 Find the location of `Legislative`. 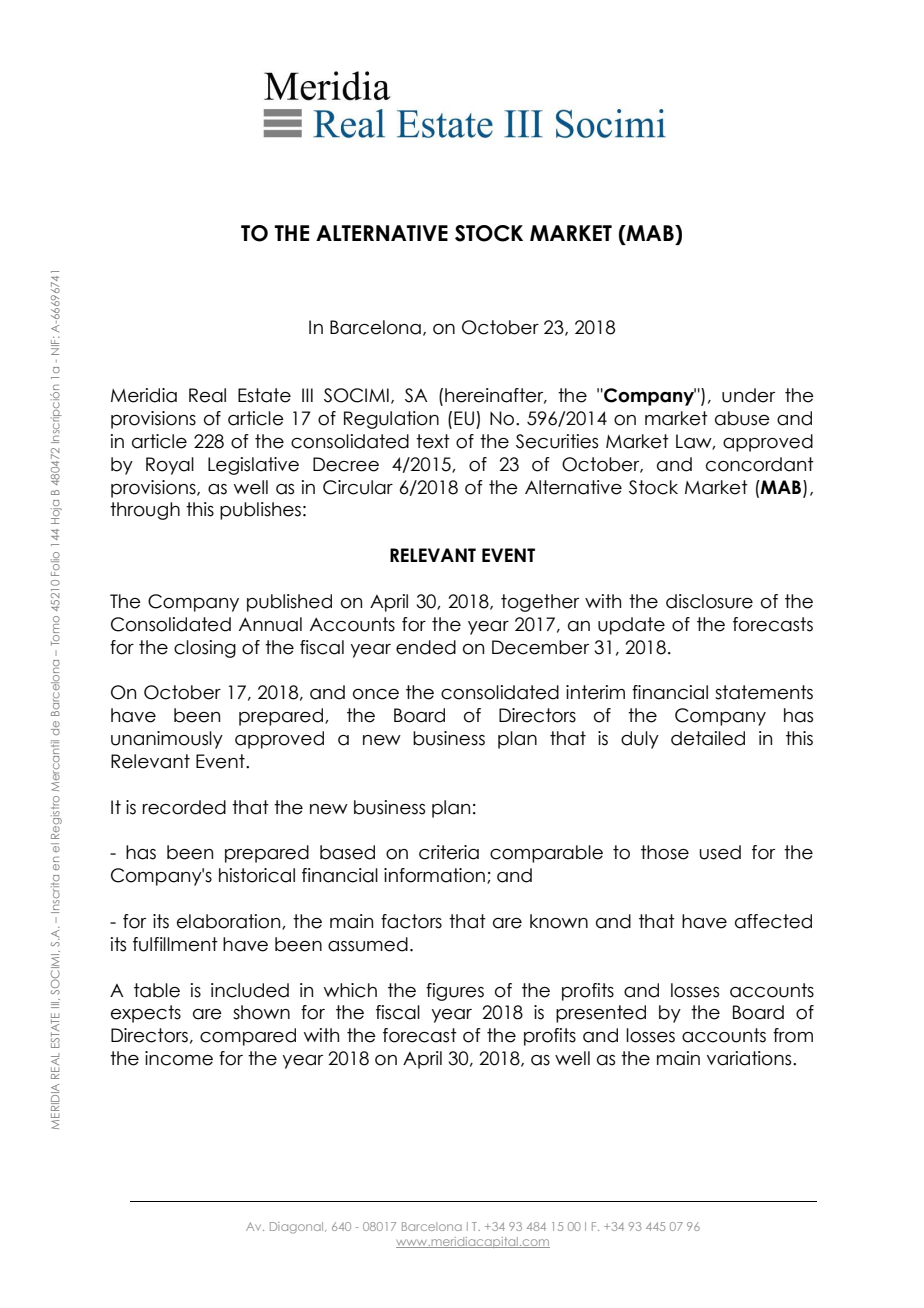

Legislative is located at coordinates (253, 466).
